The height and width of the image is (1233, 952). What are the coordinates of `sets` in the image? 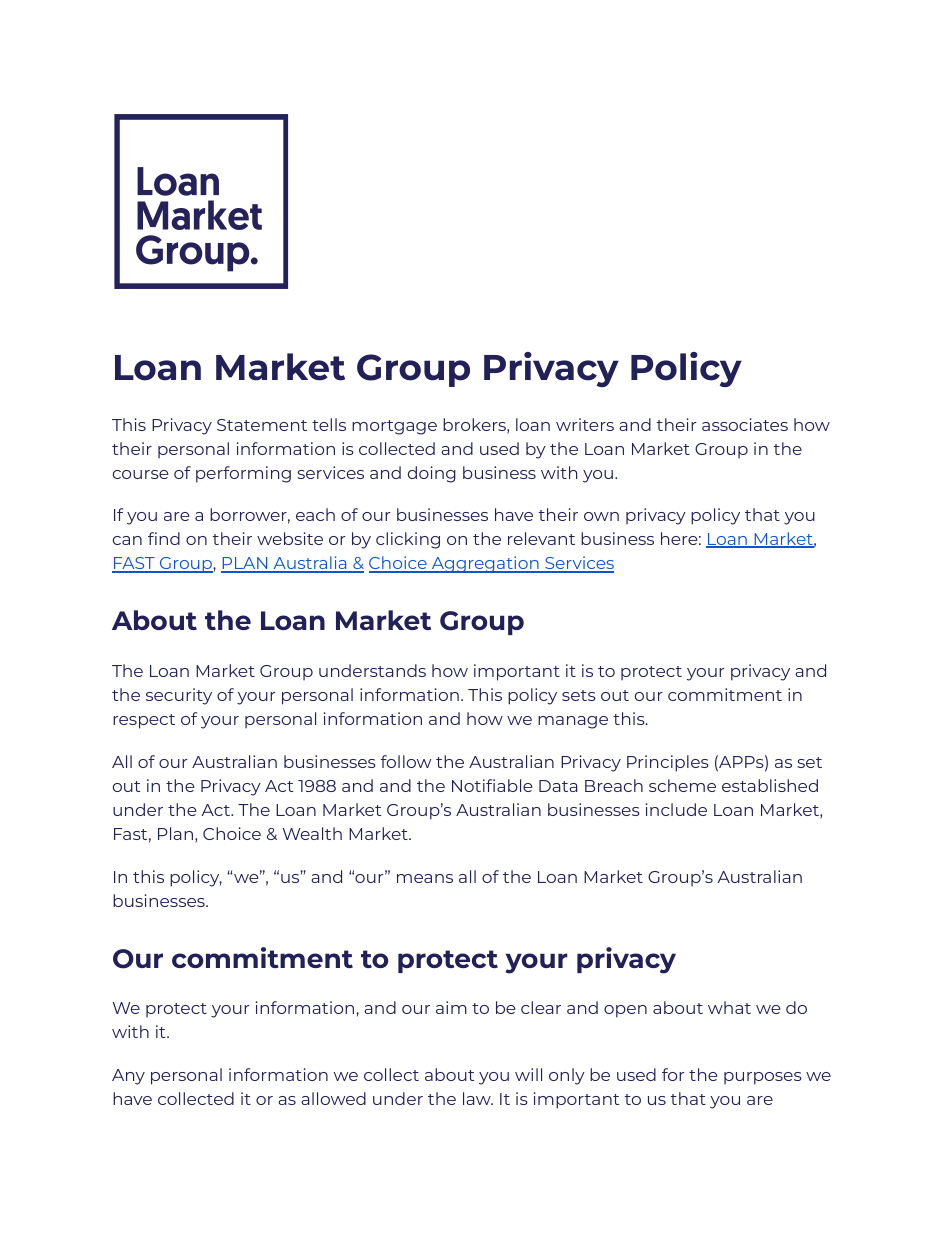 It's located at (579, 695).
